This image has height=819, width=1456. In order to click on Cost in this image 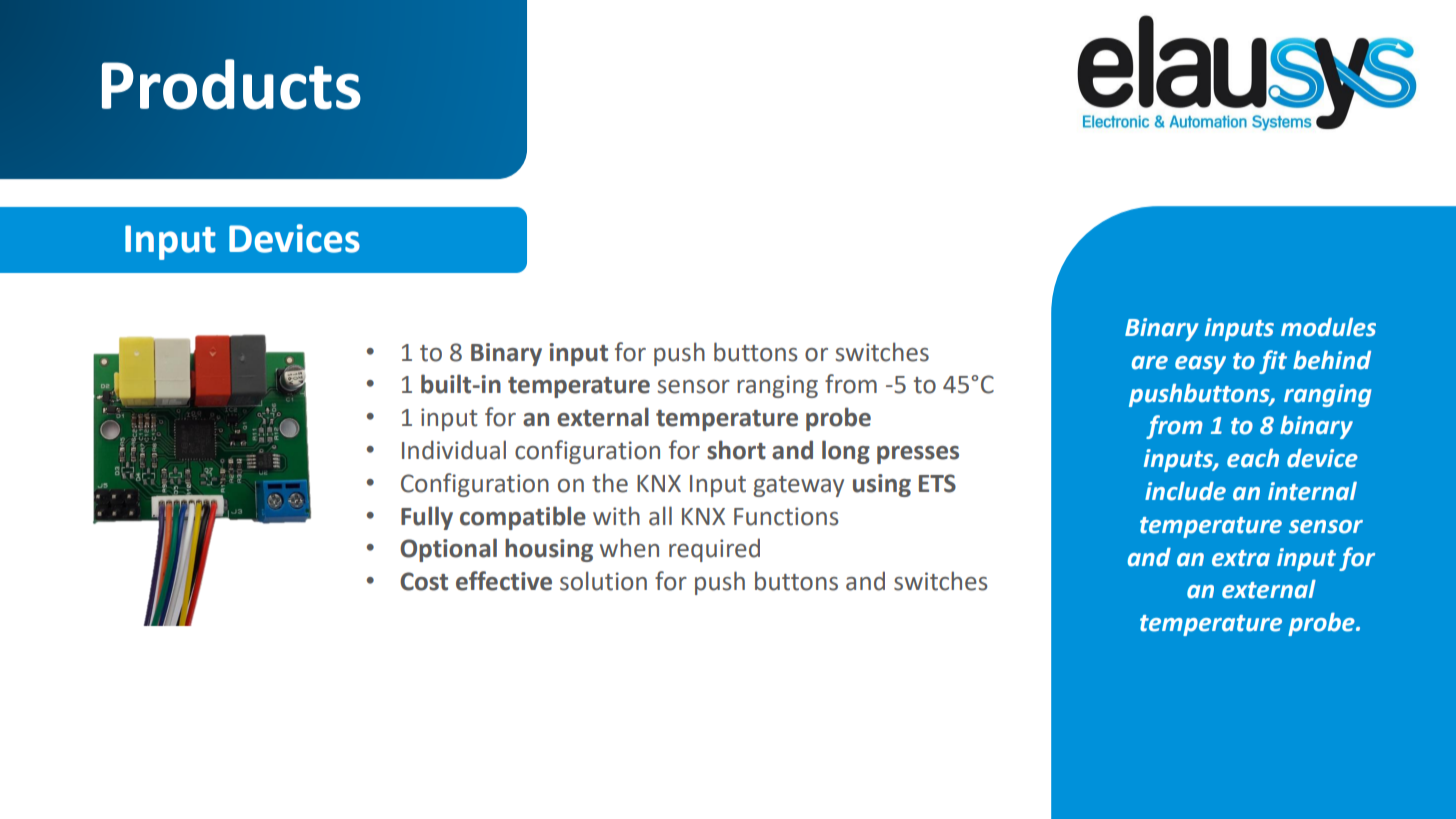, I will do `click(424, 581)`.
